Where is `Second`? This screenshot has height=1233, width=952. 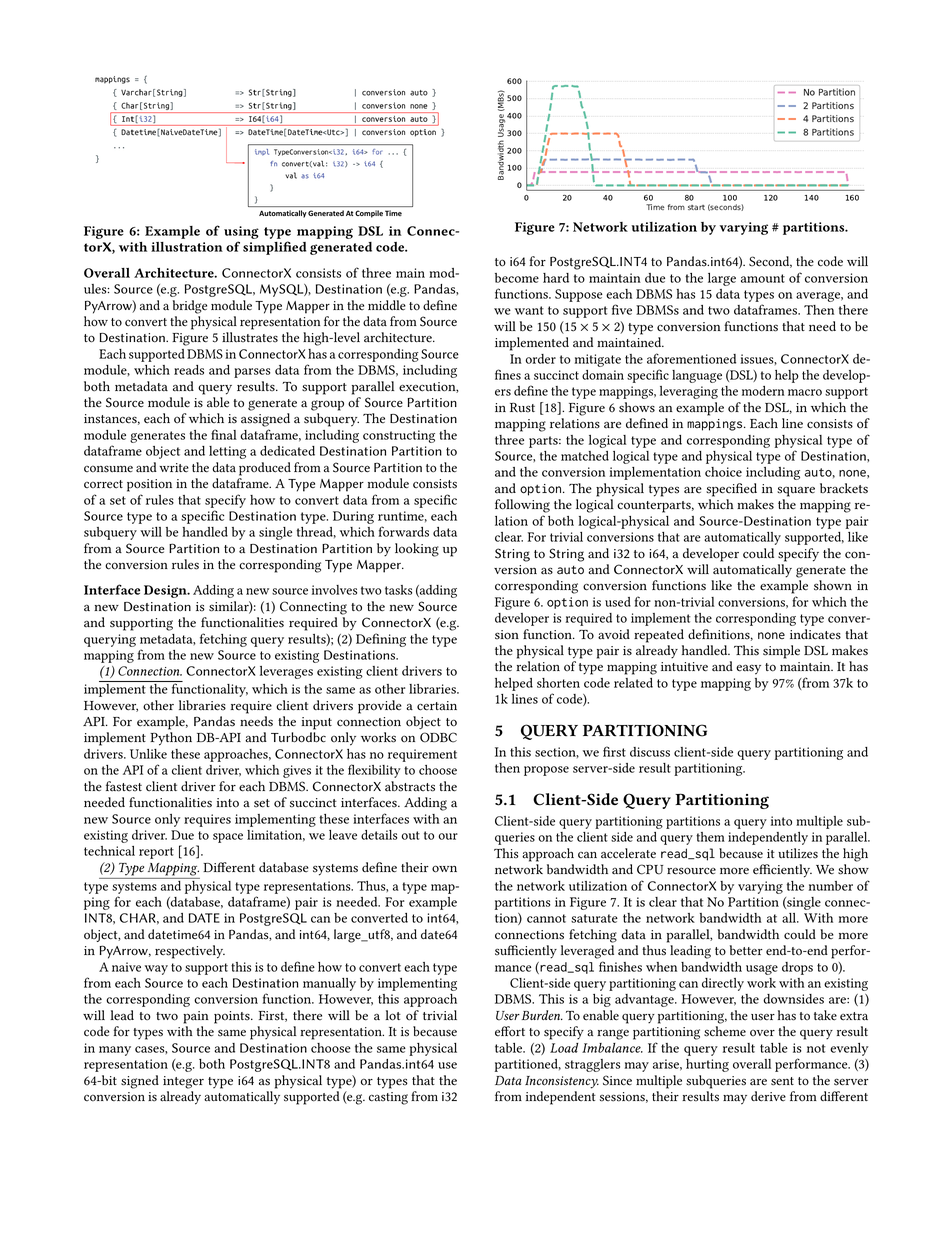 Second is located at coordinates (770, 262).
